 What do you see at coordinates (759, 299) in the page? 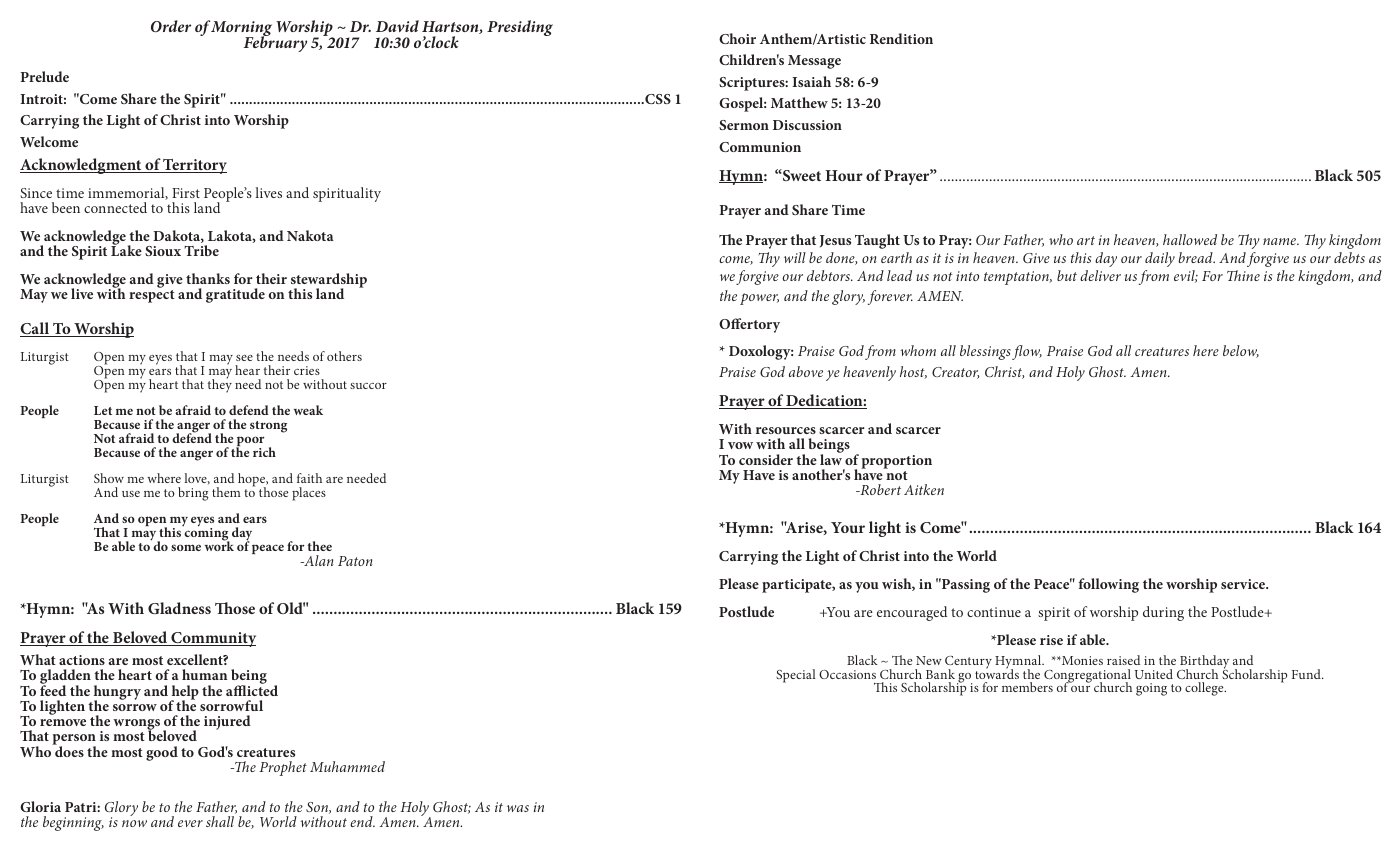
I see `power` at bounding box center [759, 299].
